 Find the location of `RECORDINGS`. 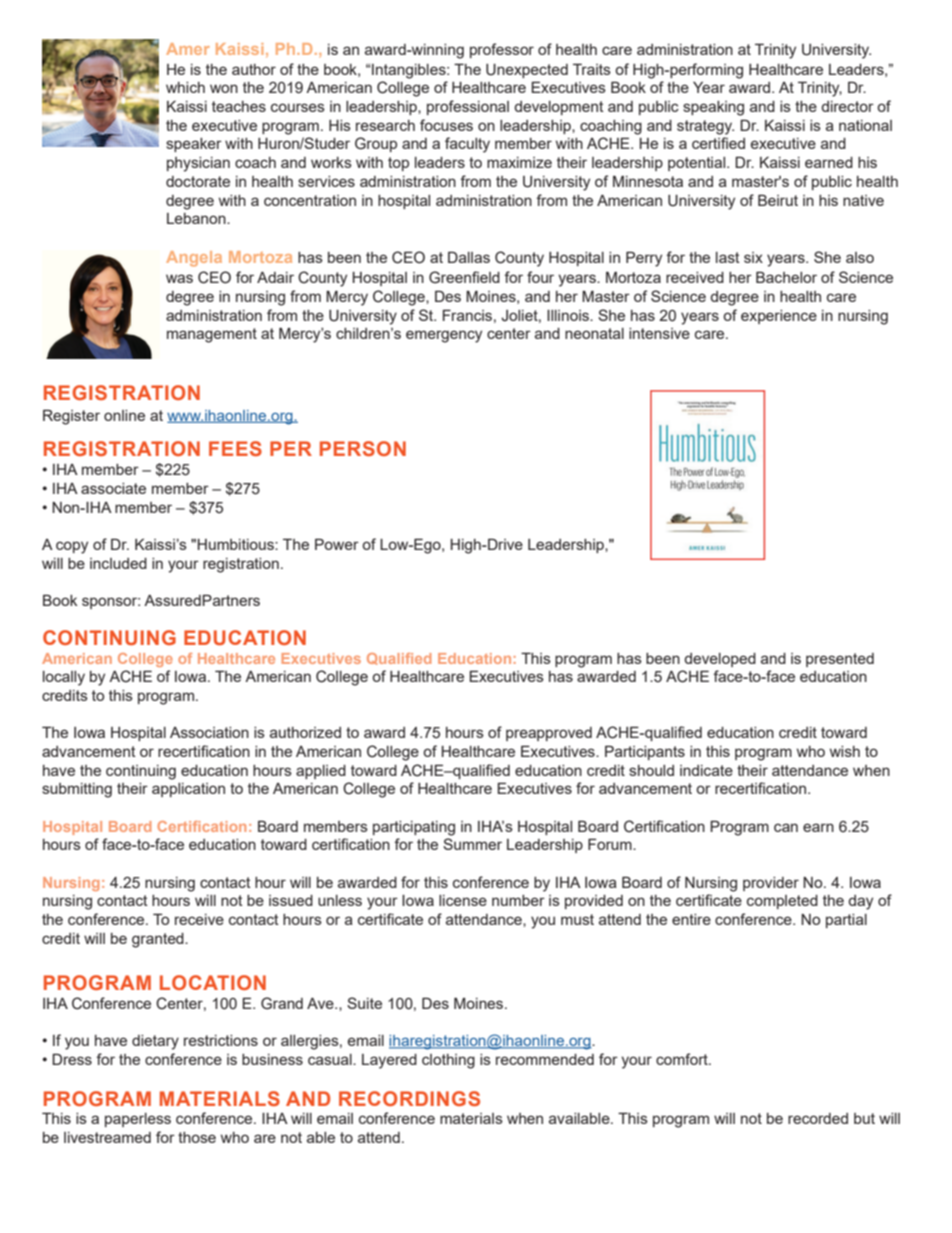

RECORDINGS is located at coordinates (409, 1098).
